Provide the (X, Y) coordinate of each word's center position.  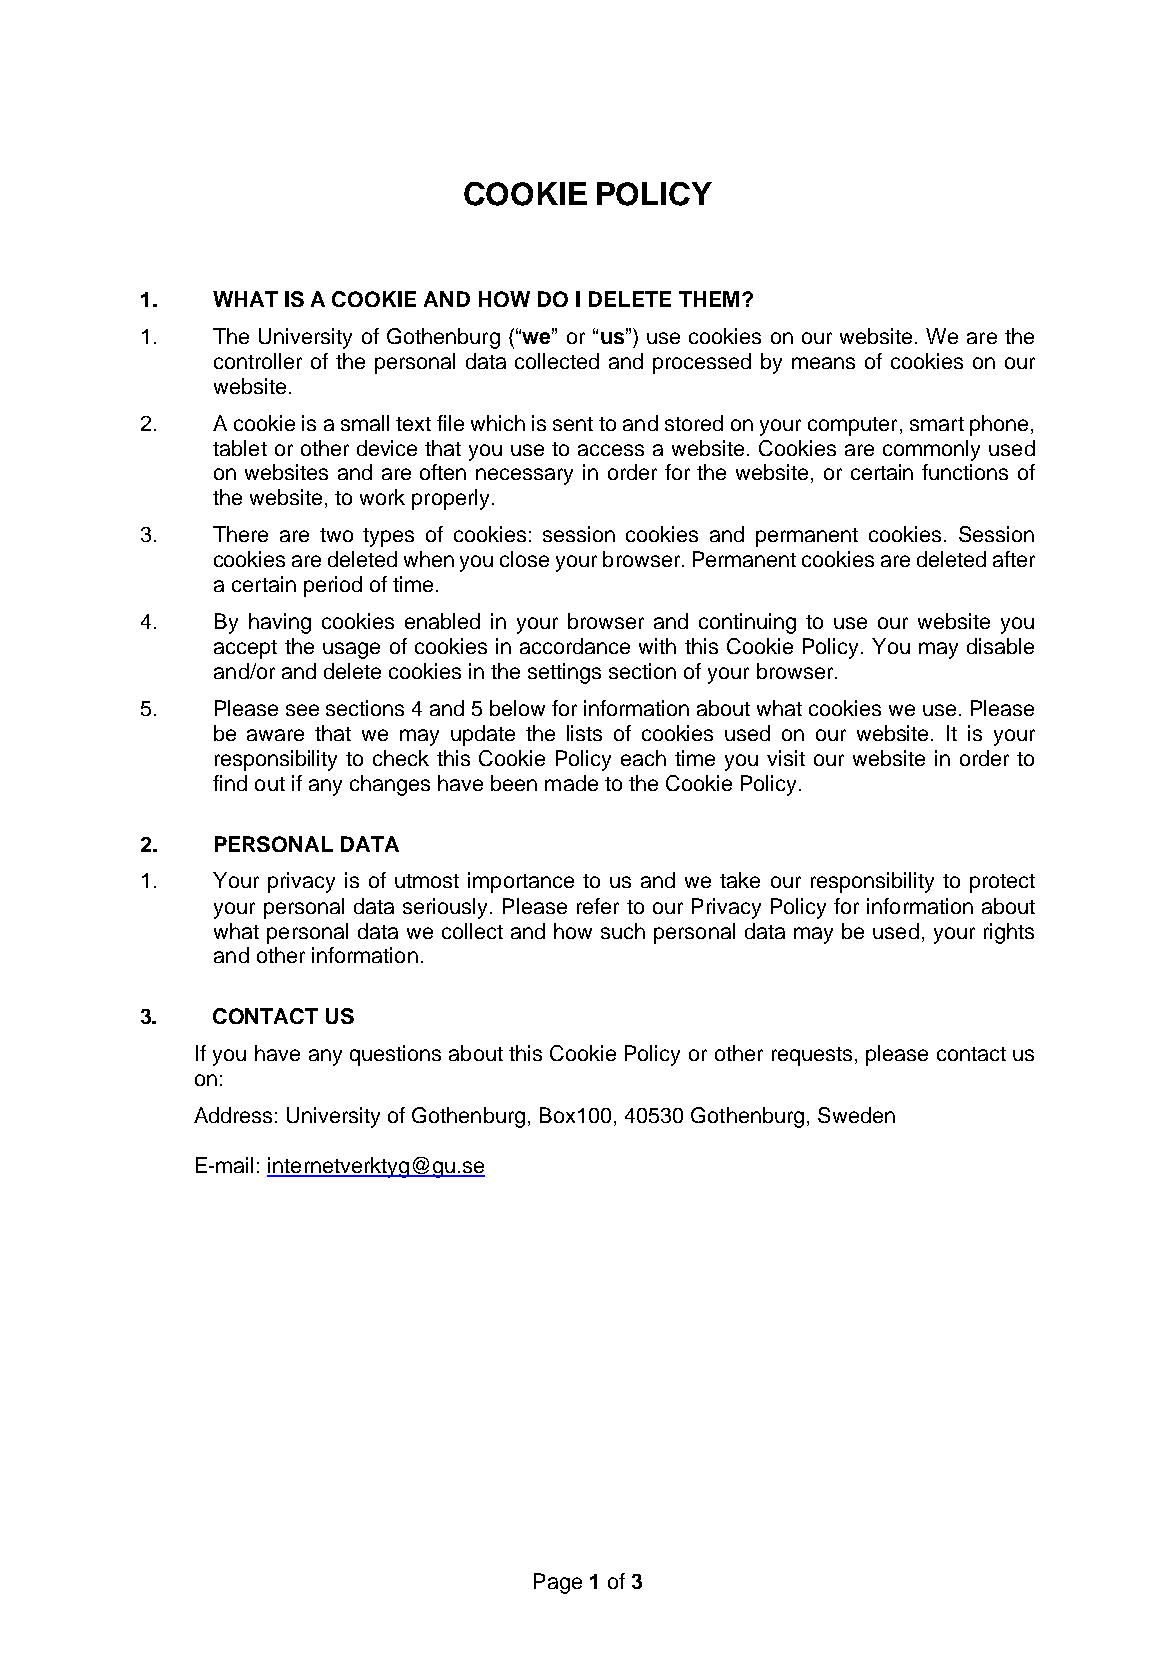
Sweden (856, 1115)
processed (702, 363)
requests (812, 1056)
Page (558, 1583)
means (823, 363)
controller (258, 361)
